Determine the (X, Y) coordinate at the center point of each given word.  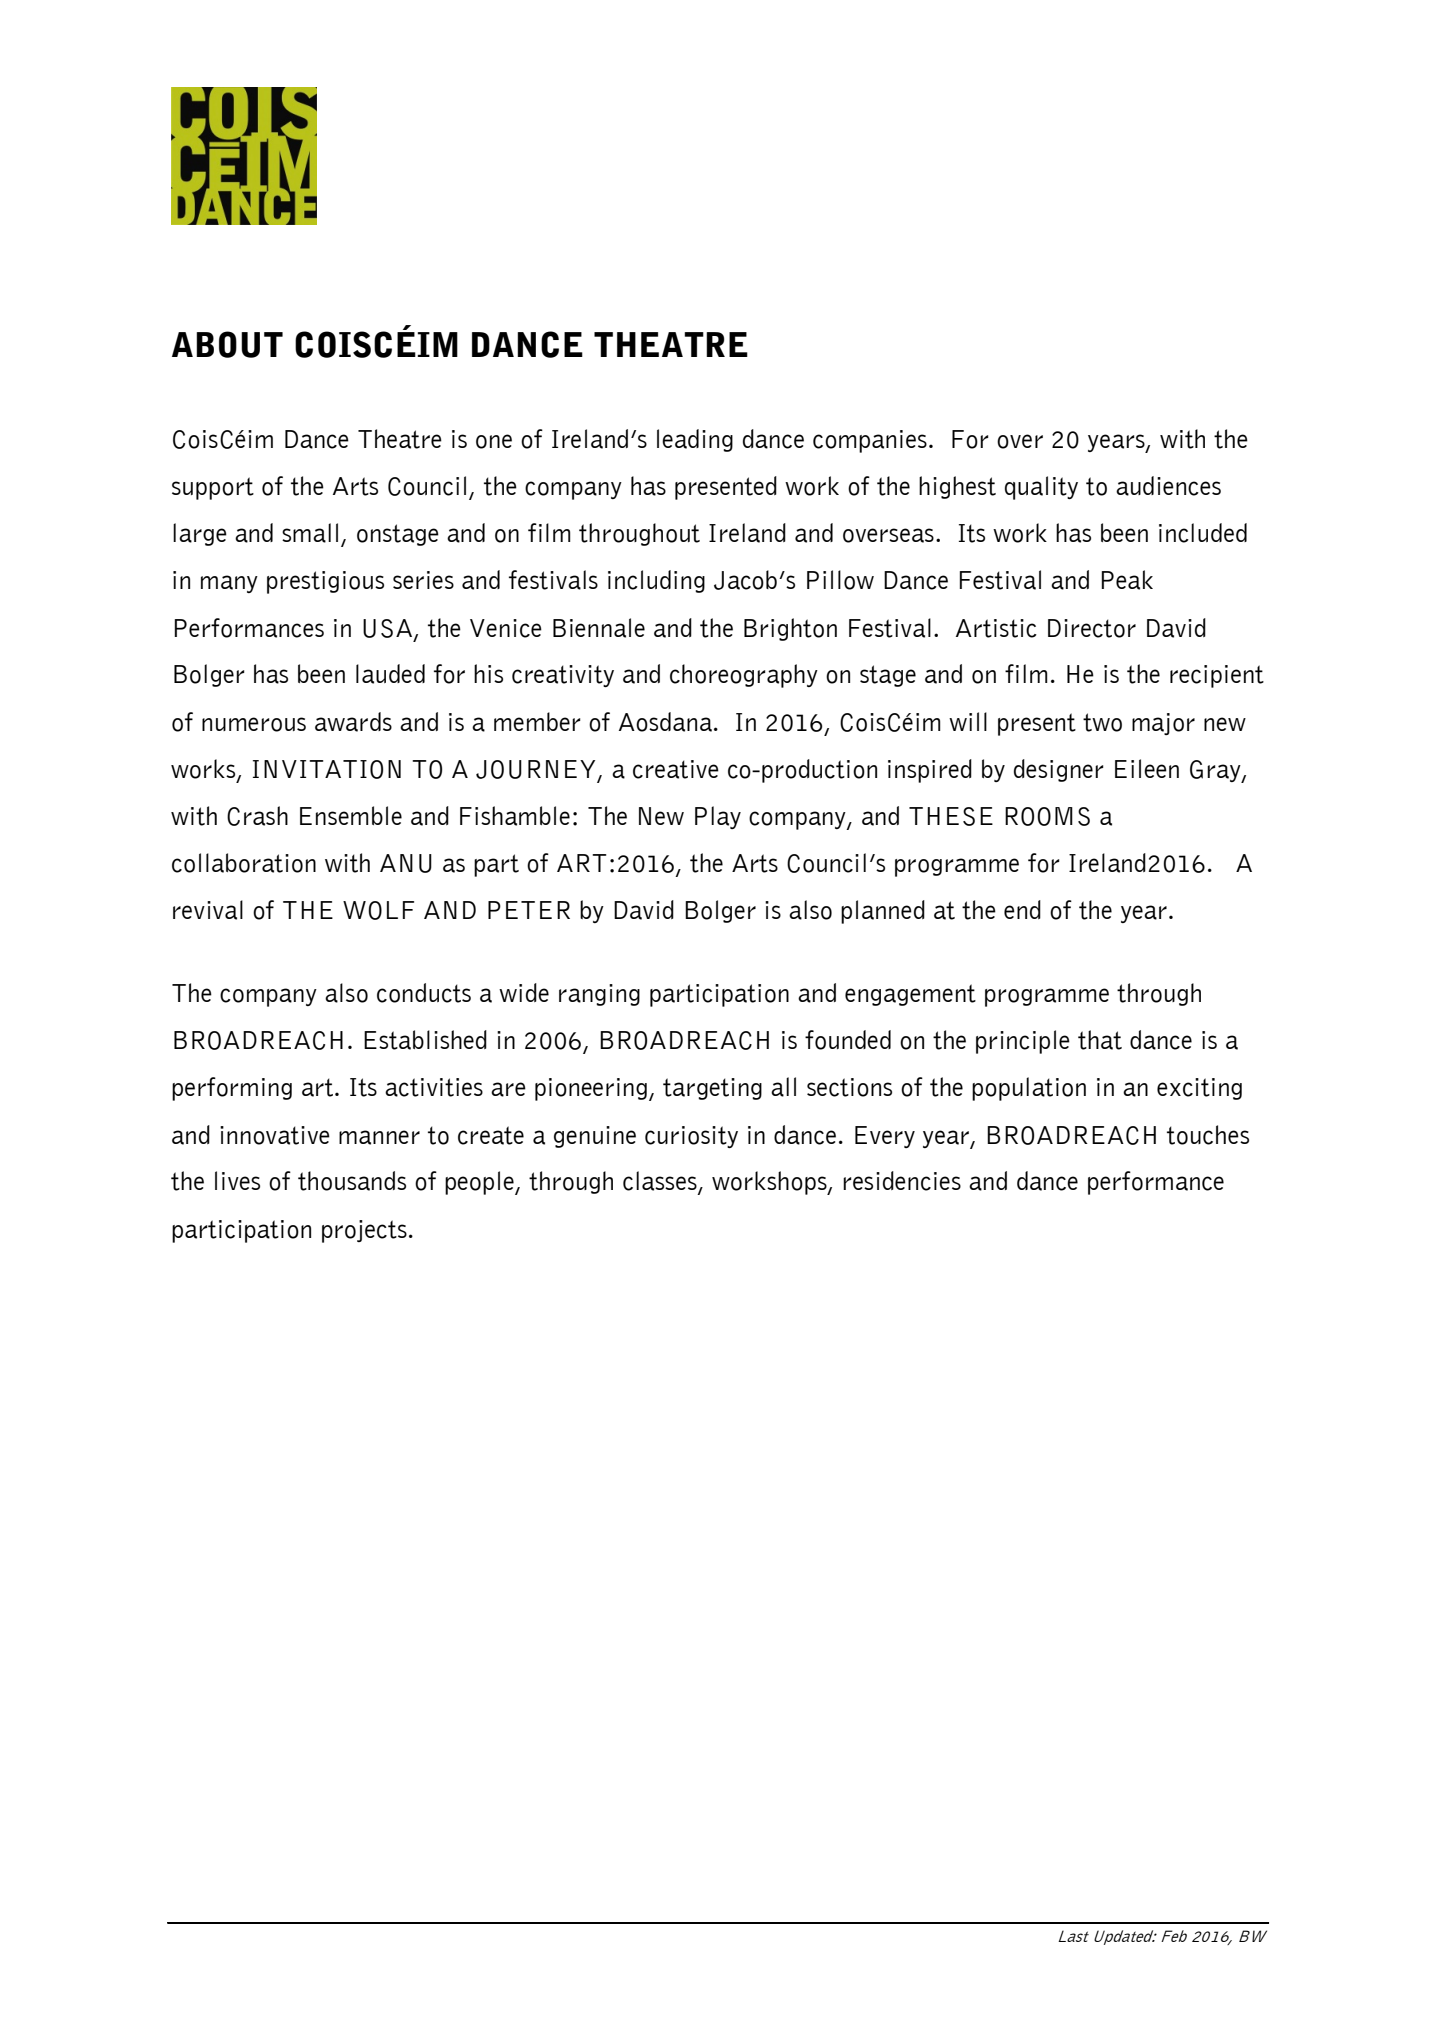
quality (1041, 488)
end (1022, 909)
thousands (352, 1181)
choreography (744, 676)
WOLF (378, 910)
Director (1092, 628)
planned (883, 912)
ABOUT (227, 344)
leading (695, 440)
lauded (390, 674)
